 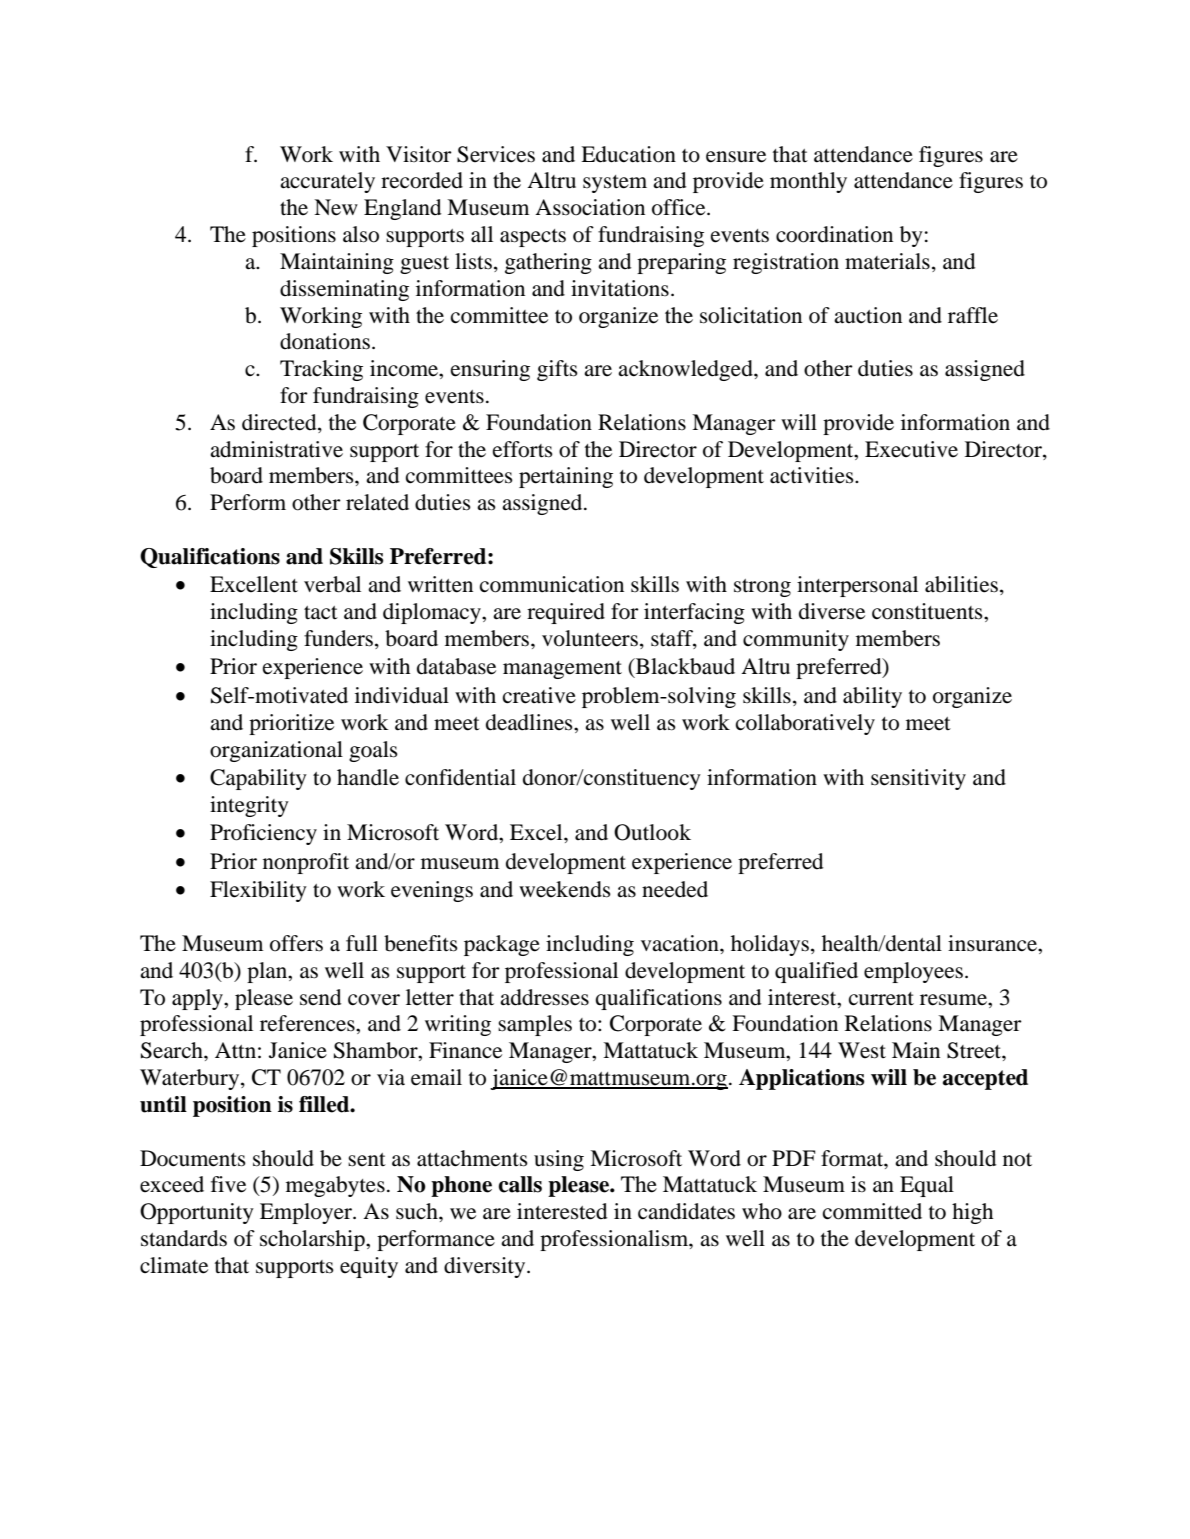 I want to click on creative, so click(x=539, y=695).
